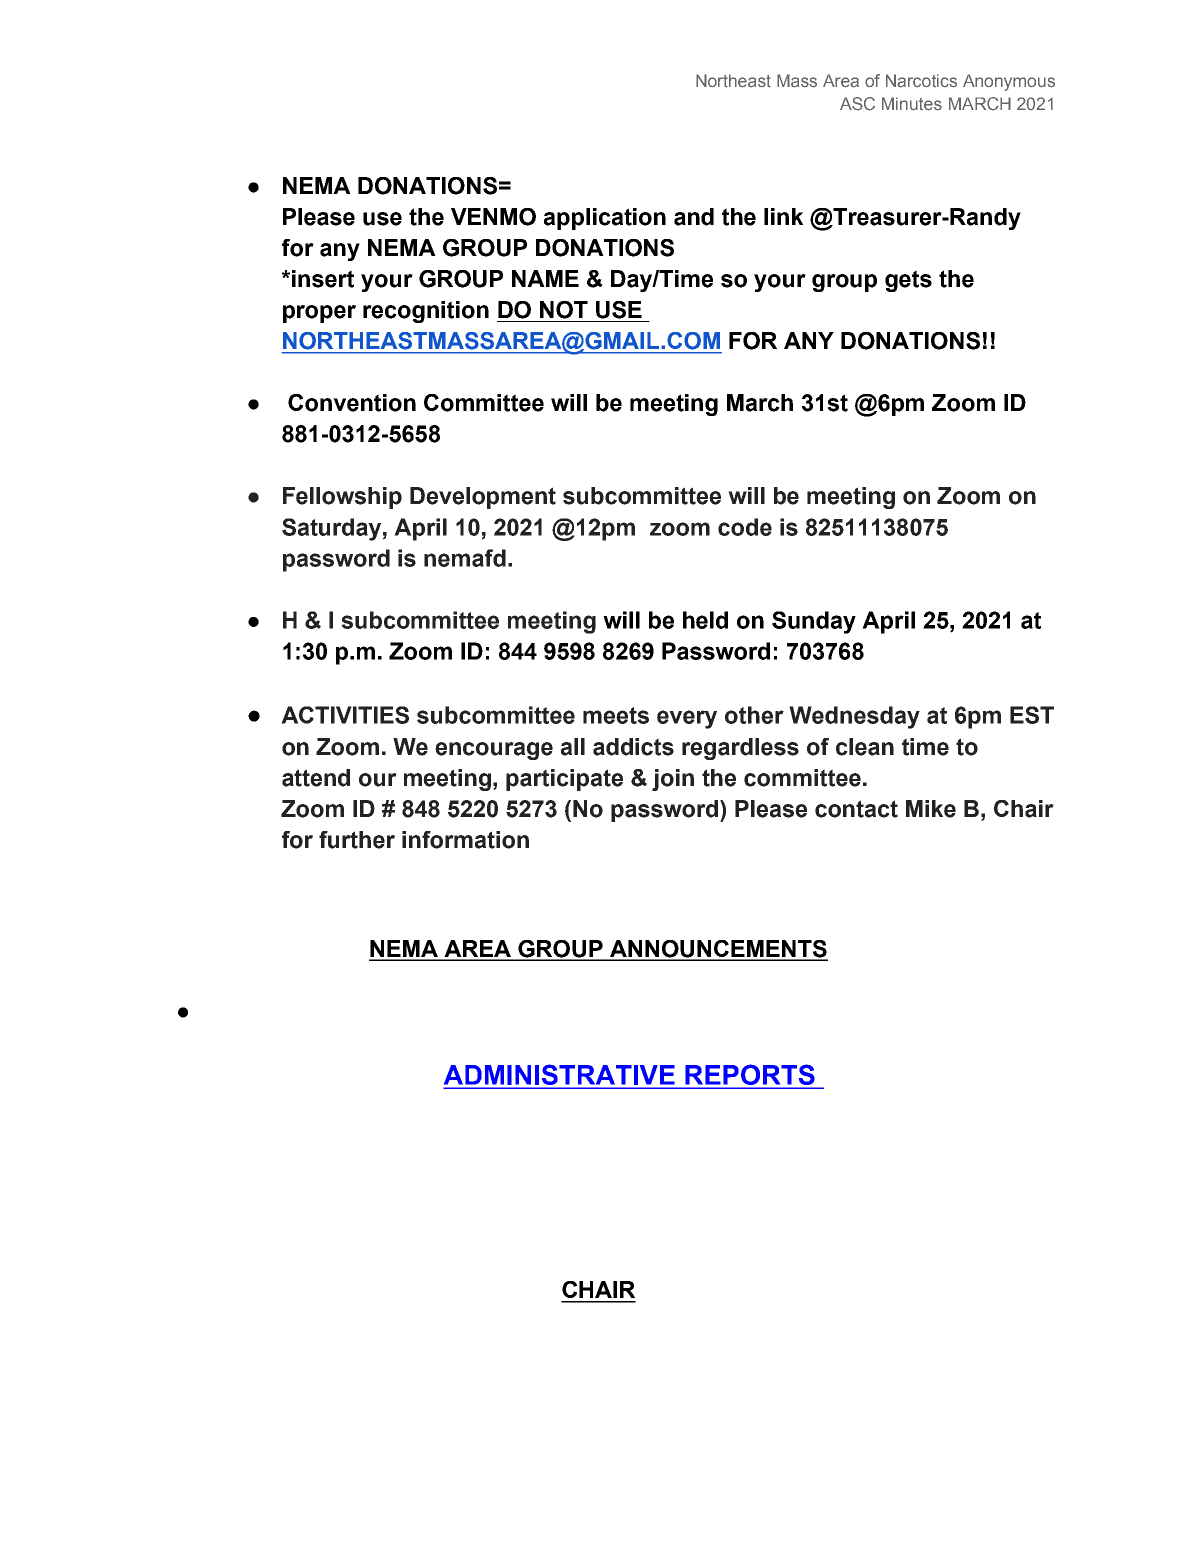  I want to click on REPORTS, so click(750, 1075).
